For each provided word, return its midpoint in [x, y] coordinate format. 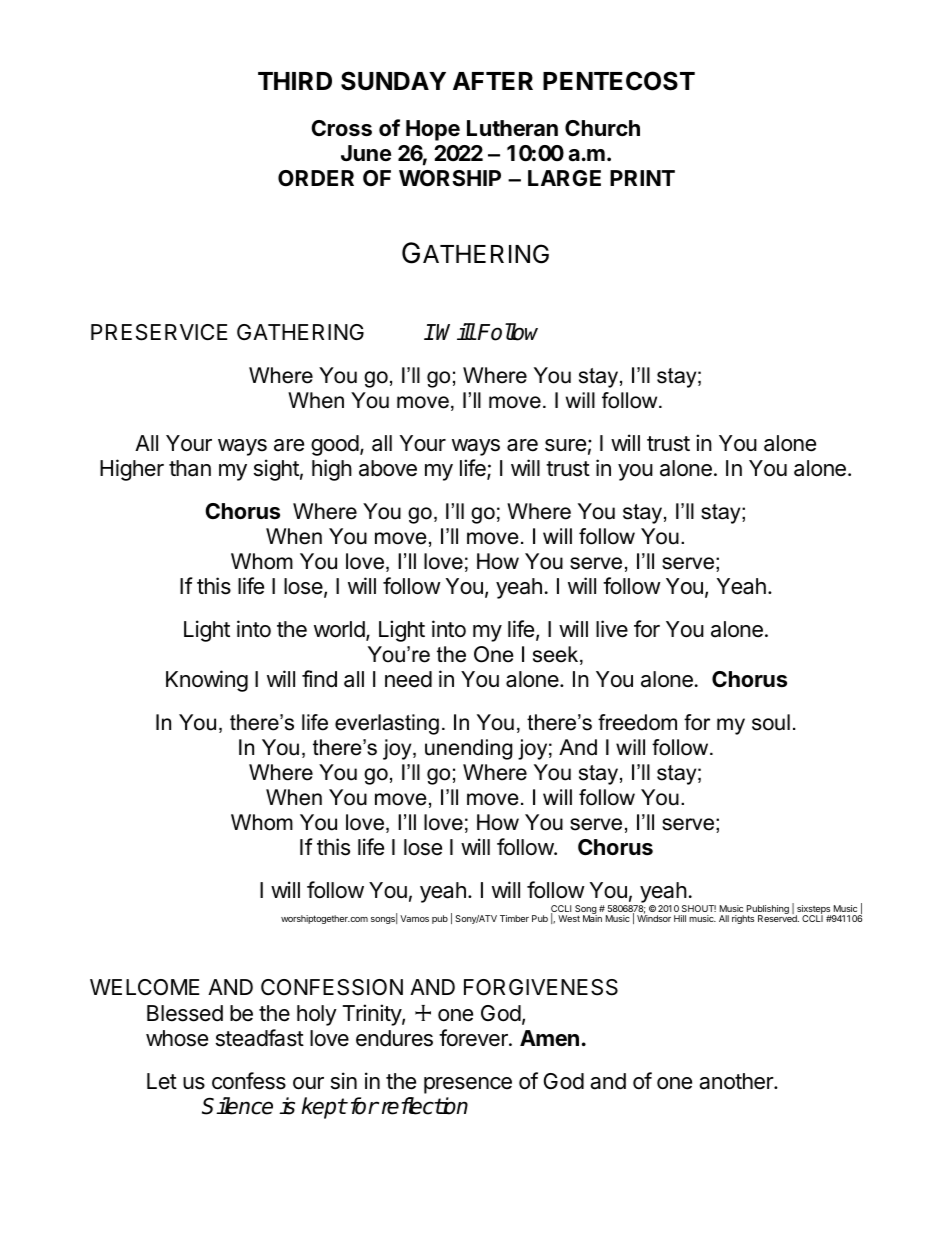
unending [468, 749]
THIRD [295, 81]
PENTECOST [619, 81]
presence [468, 1085]
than [190, 468]
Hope [433, 130]
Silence [237, 1106]
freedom [637, 722]
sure [565, 445]
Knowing [207, 681]
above [388, 468]
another [737, 1081]
